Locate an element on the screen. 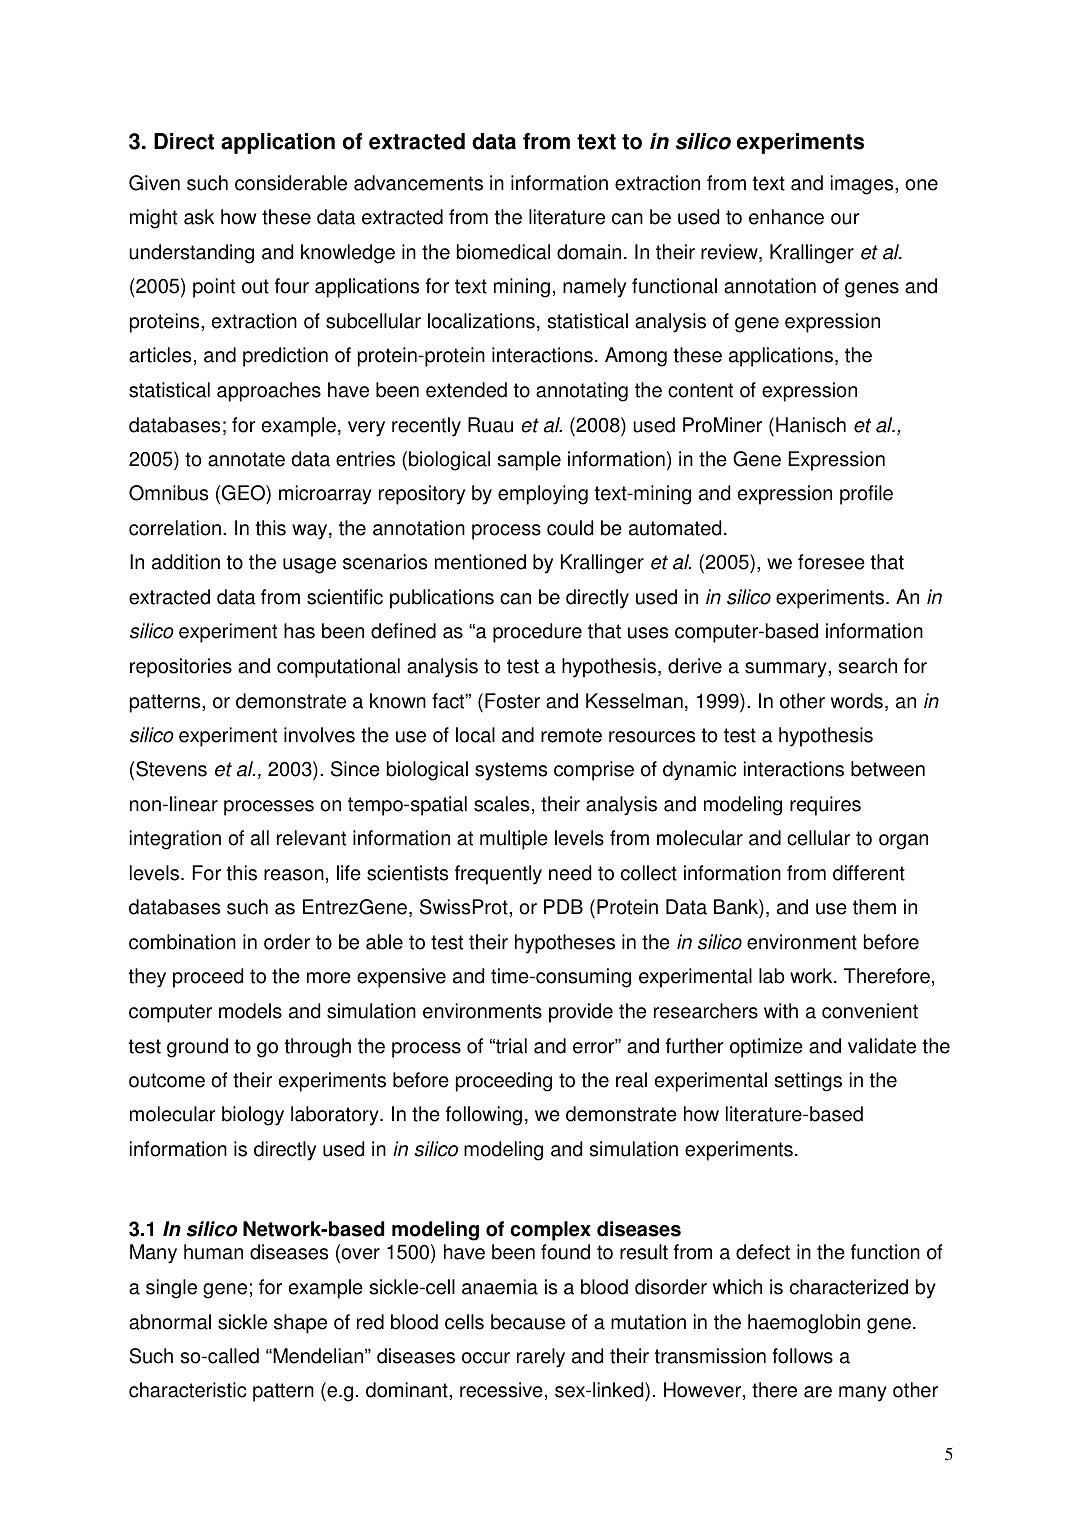 The height and width of the screenshot is (1531, 1082). enhance is located at coordinates (786, 217).
